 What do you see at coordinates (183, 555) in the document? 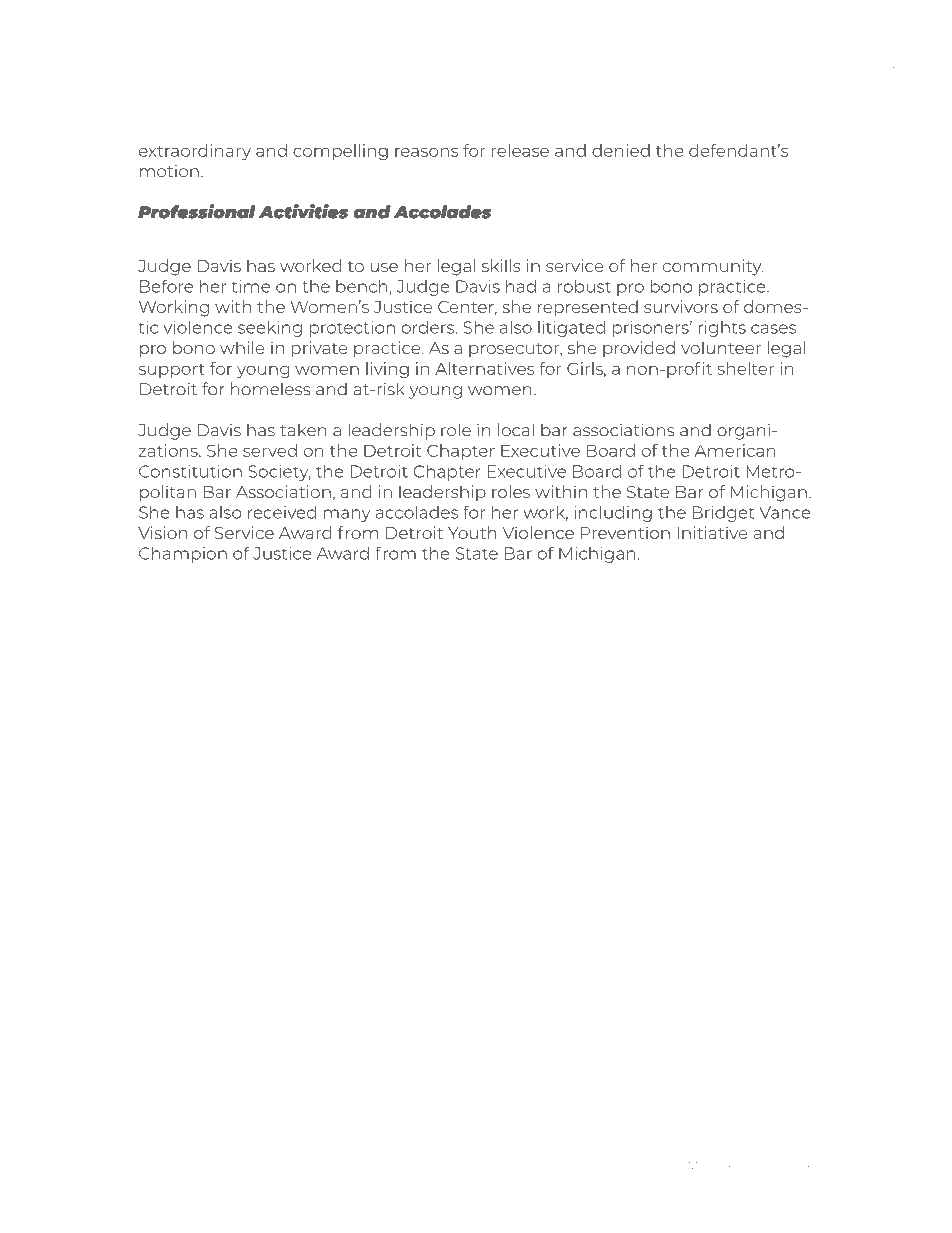
I see `Champion` at bounding box center [183, 555].
